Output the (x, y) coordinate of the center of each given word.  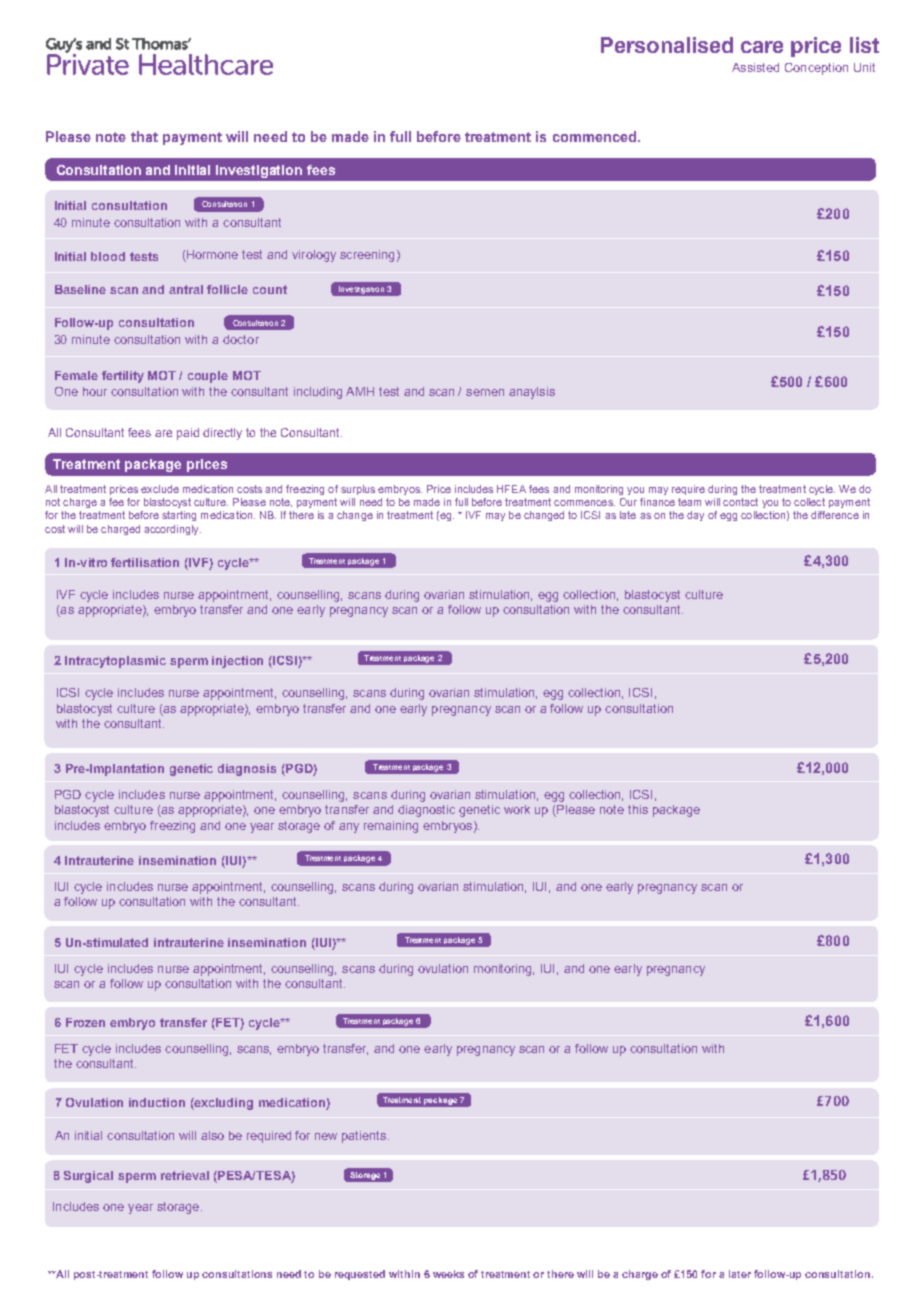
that (144, 136)
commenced (596, 136)
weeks (448, 1274)
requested (360, 1275)
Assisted (755, 67)
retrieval (185, 1175)
